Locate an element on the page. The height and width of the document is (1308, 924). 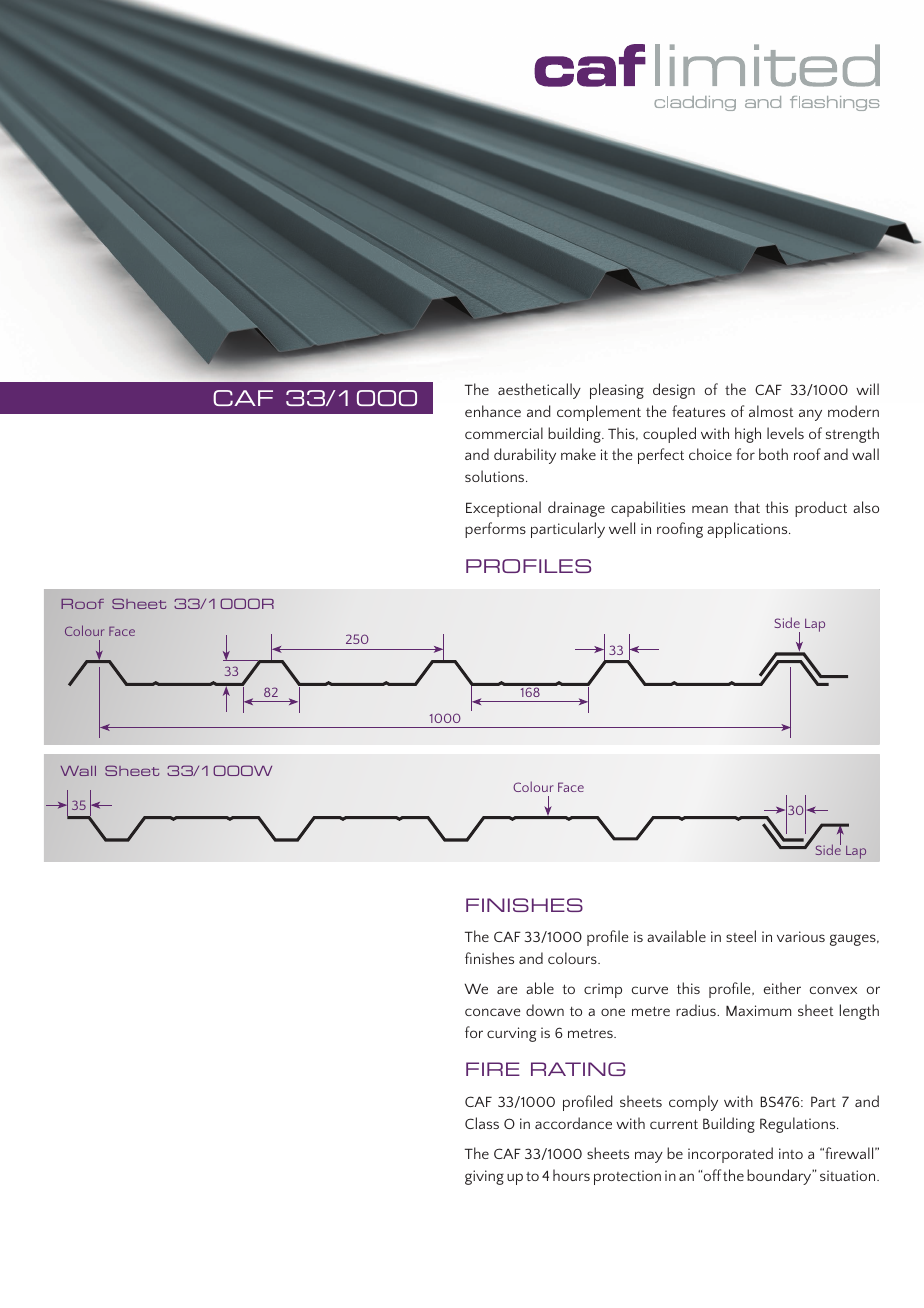
any is located at coordinates (810, 415).
